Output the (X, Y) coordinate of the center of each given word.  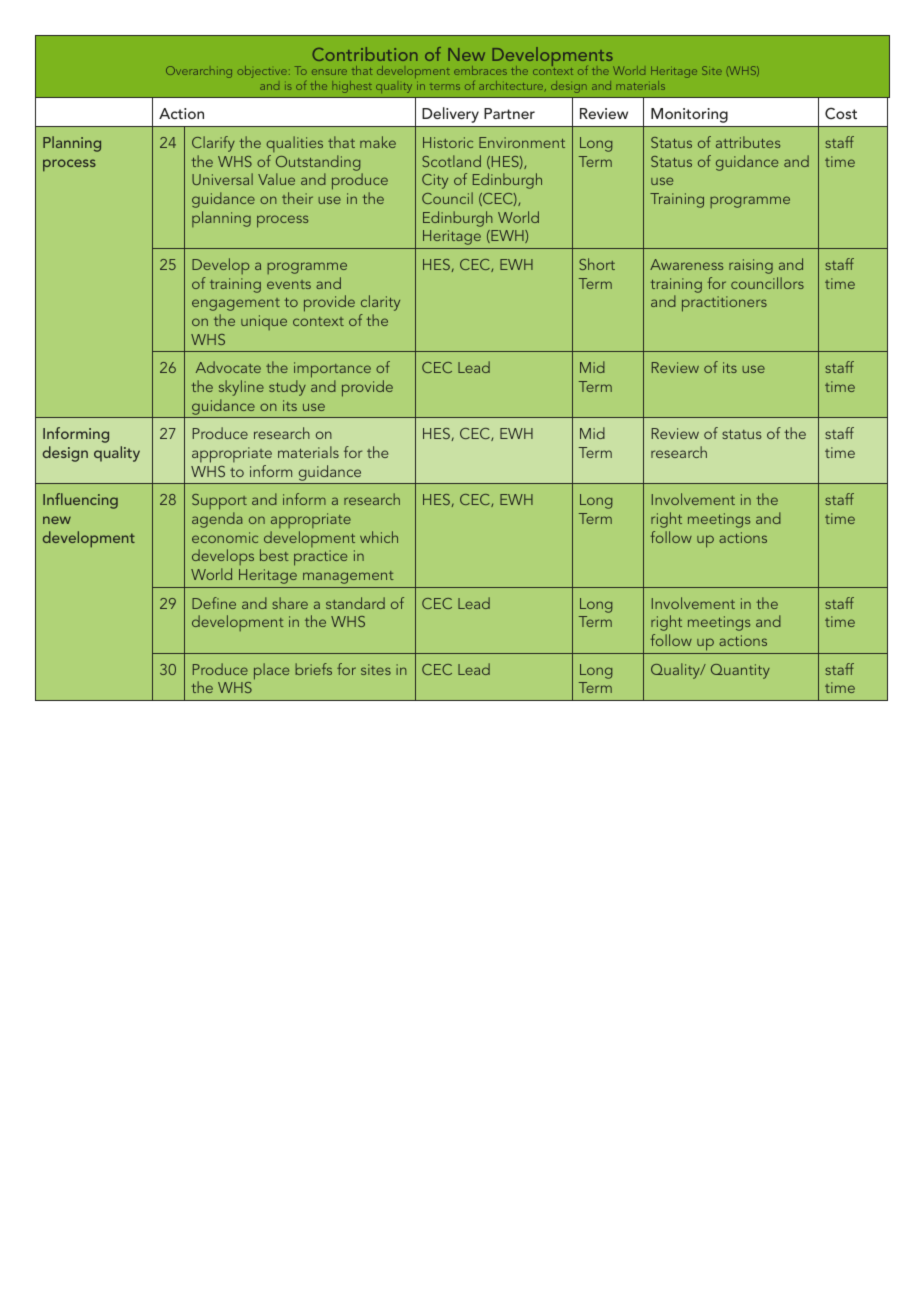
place (271, 671)
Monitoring (689, 115)
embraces (480, 70)
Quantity (740, 671)
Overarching (199, 72)
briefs (313, 669)
